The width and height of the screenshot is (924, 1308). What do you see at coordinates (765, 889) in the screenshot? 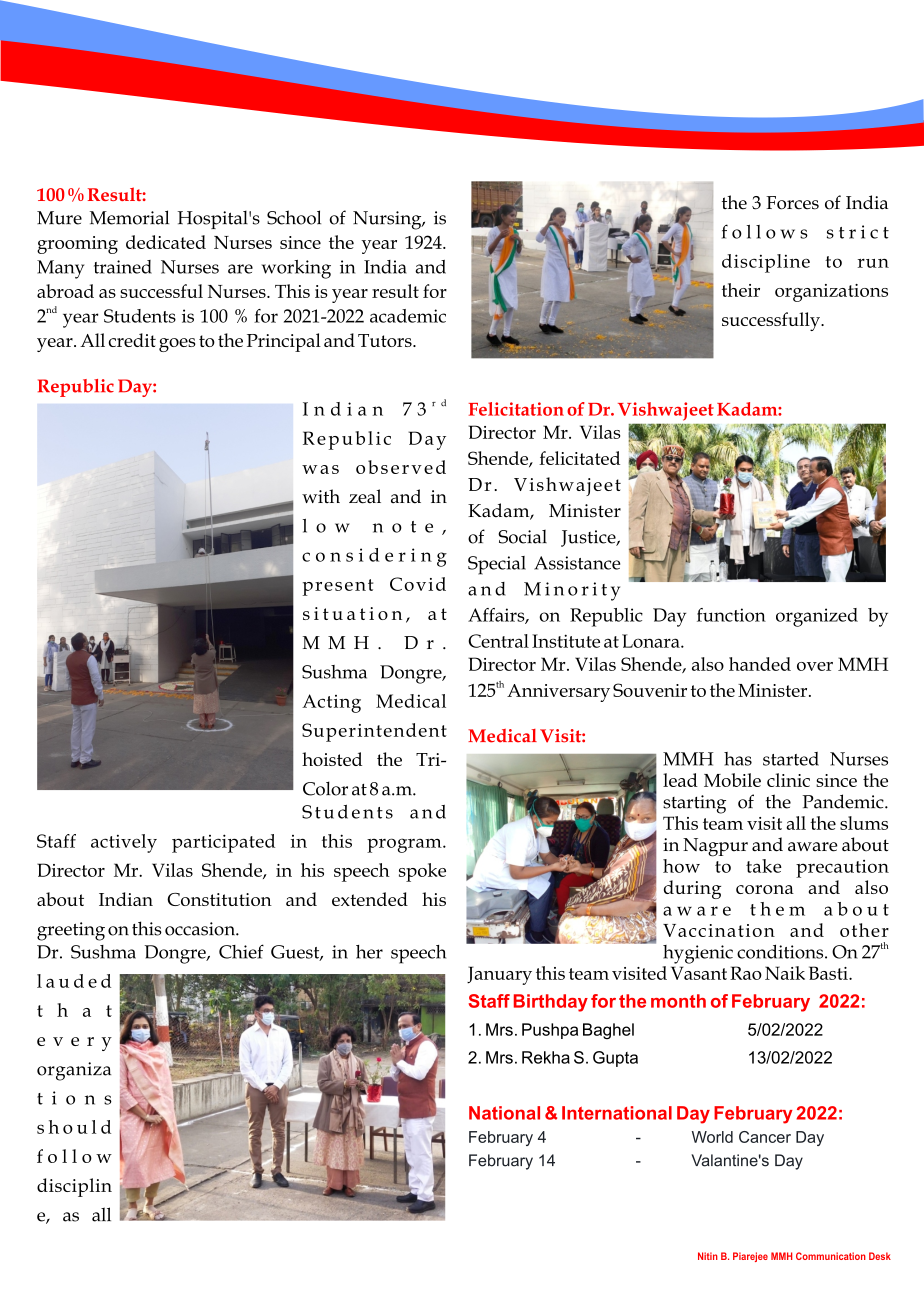
I see `corona` at bounding box center [765, 889].
